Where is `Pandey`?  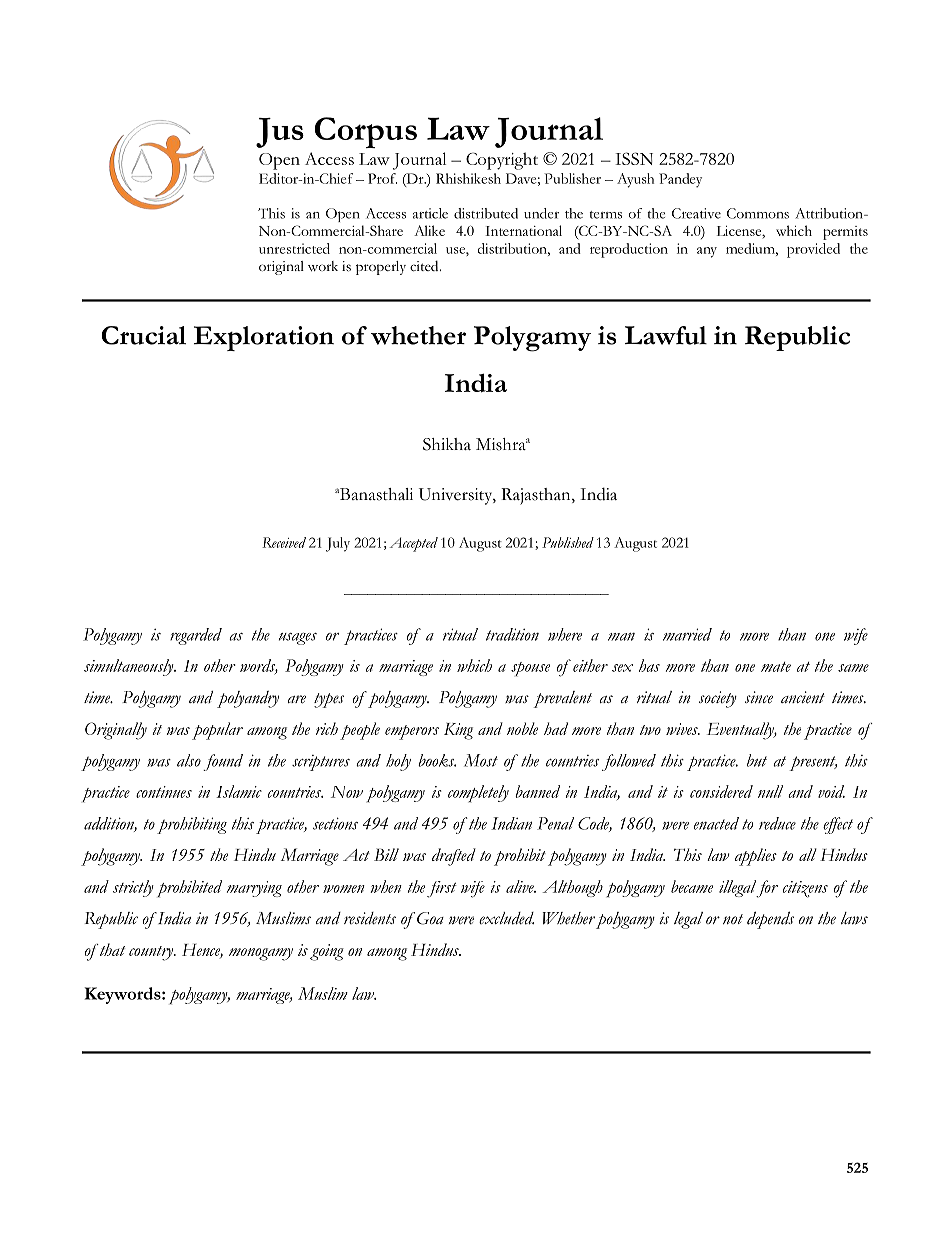
Pandey is located at coordinates (680, 180).
